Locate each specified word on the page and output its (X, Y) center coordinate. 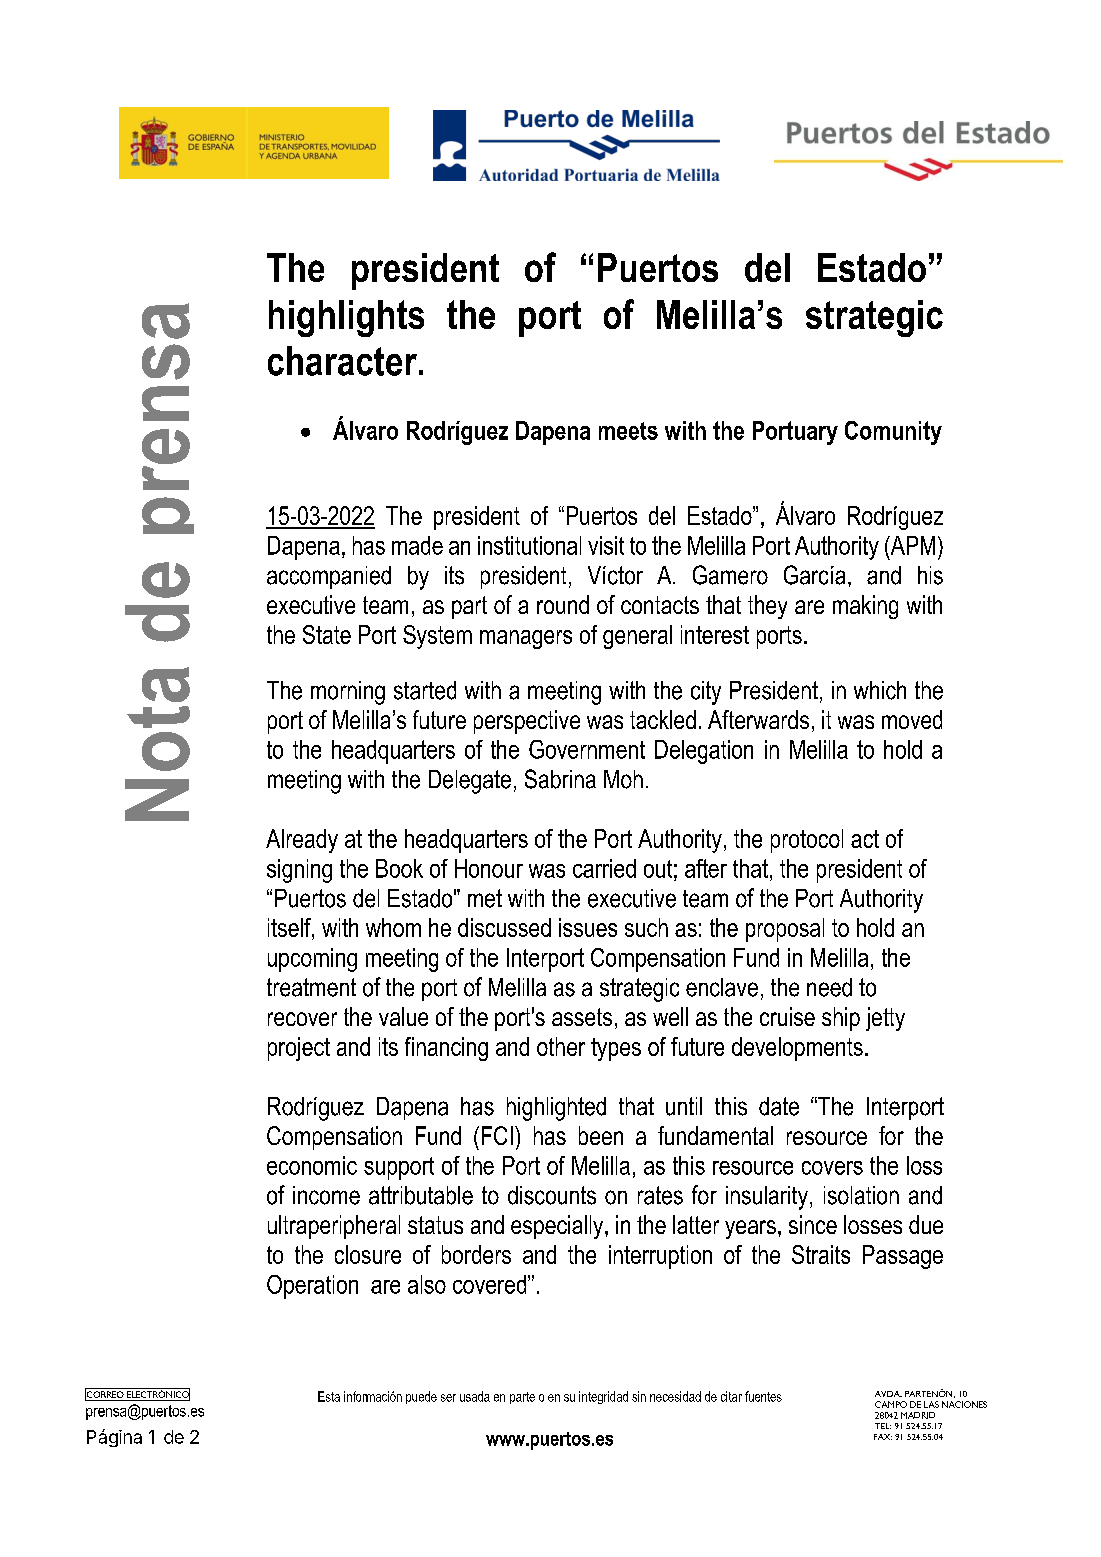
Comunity (893, 433)
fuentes (763, 1396)
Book (399, 868)
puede (421, 1397)
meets (628, 431)
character (342, 361)
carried (604, 868)
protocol (807, 841)
